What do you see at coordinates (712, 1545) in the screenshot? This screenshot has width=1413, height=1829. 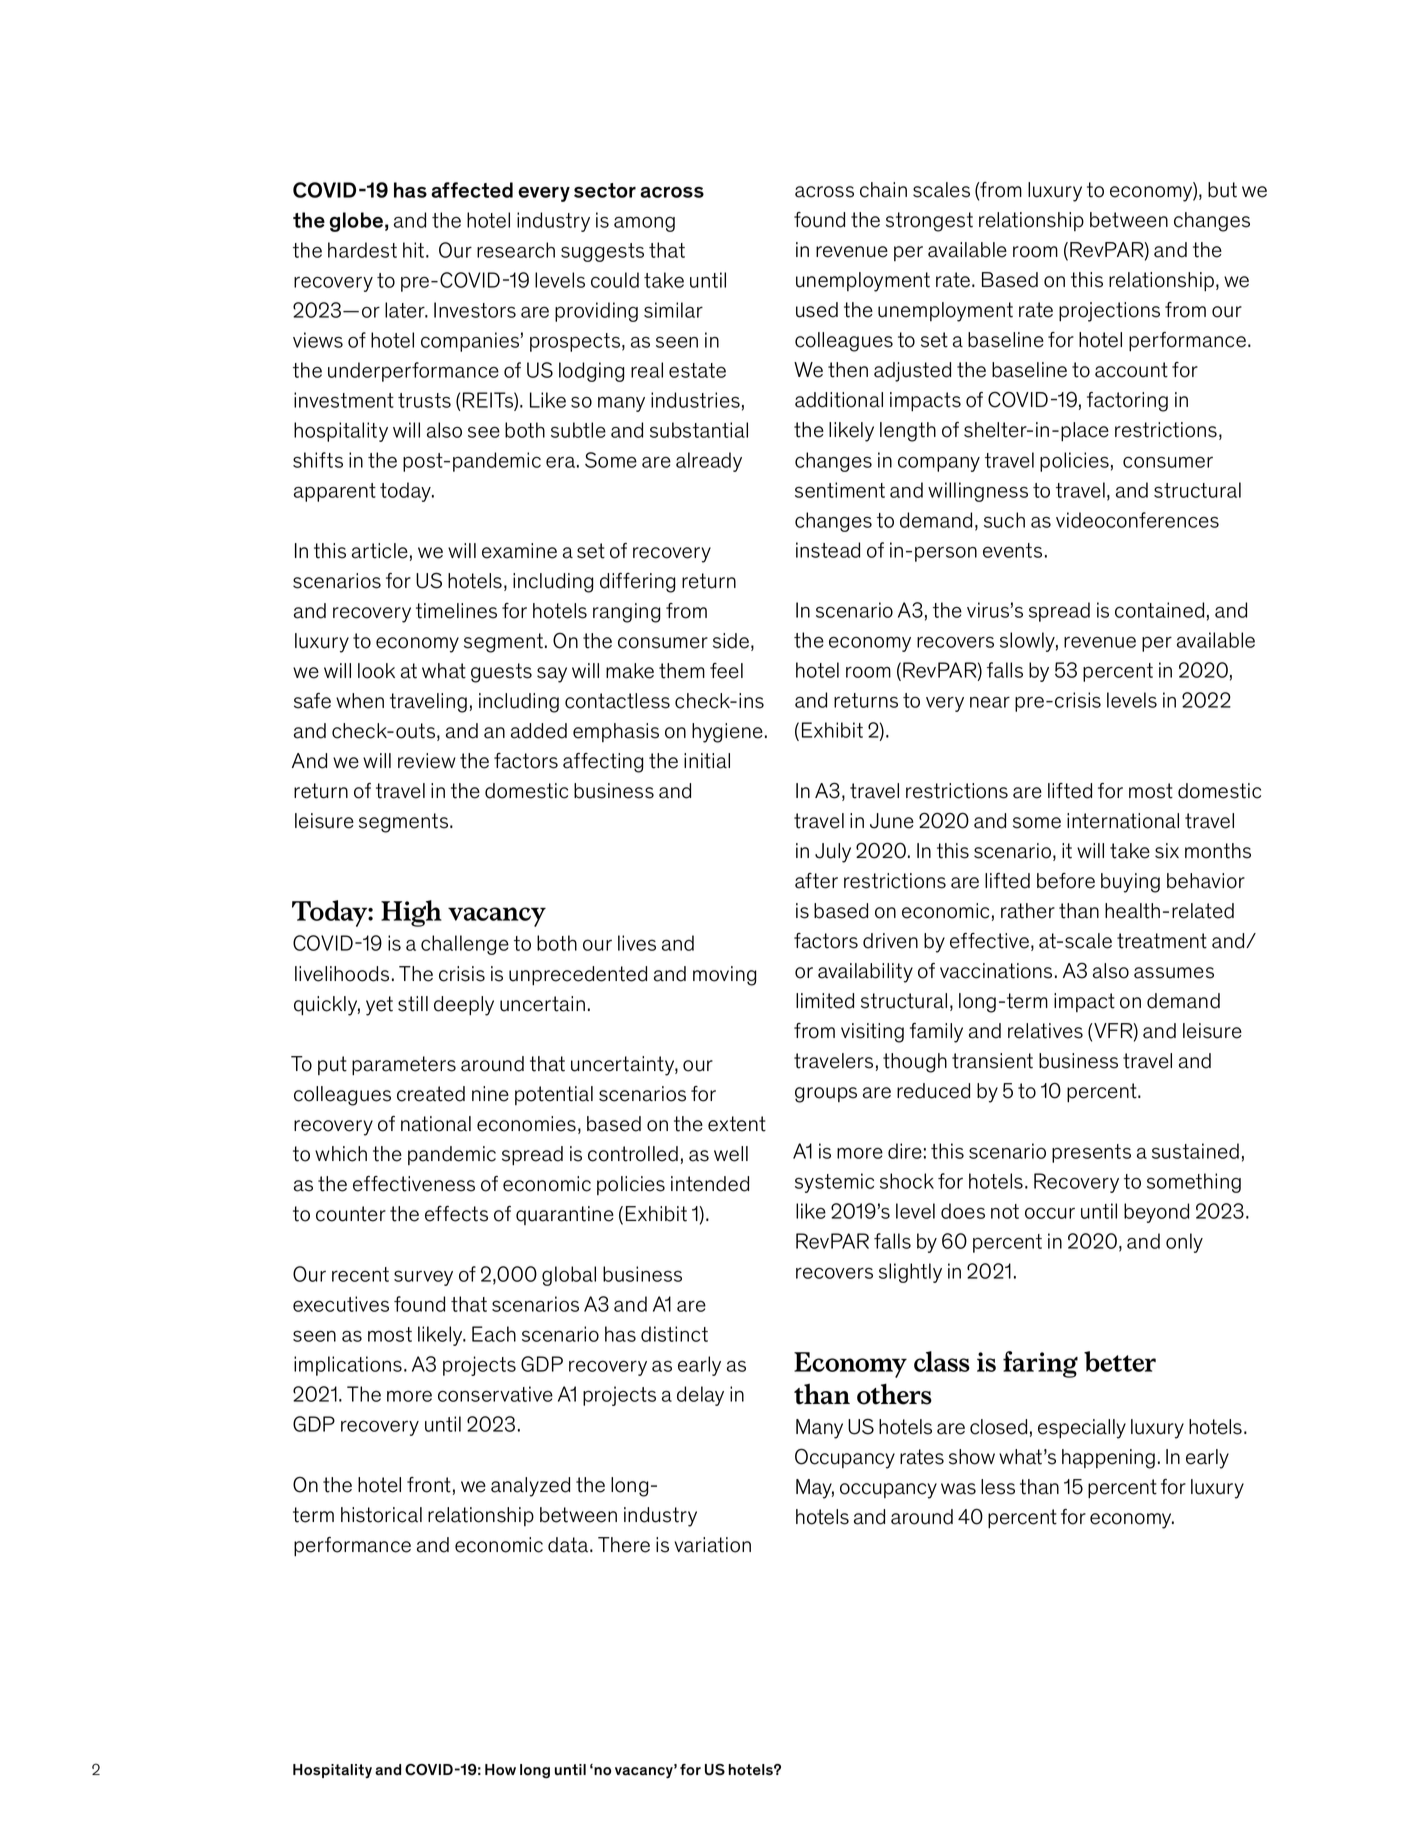 I see `variation` at bounding box center [712, 1545].
